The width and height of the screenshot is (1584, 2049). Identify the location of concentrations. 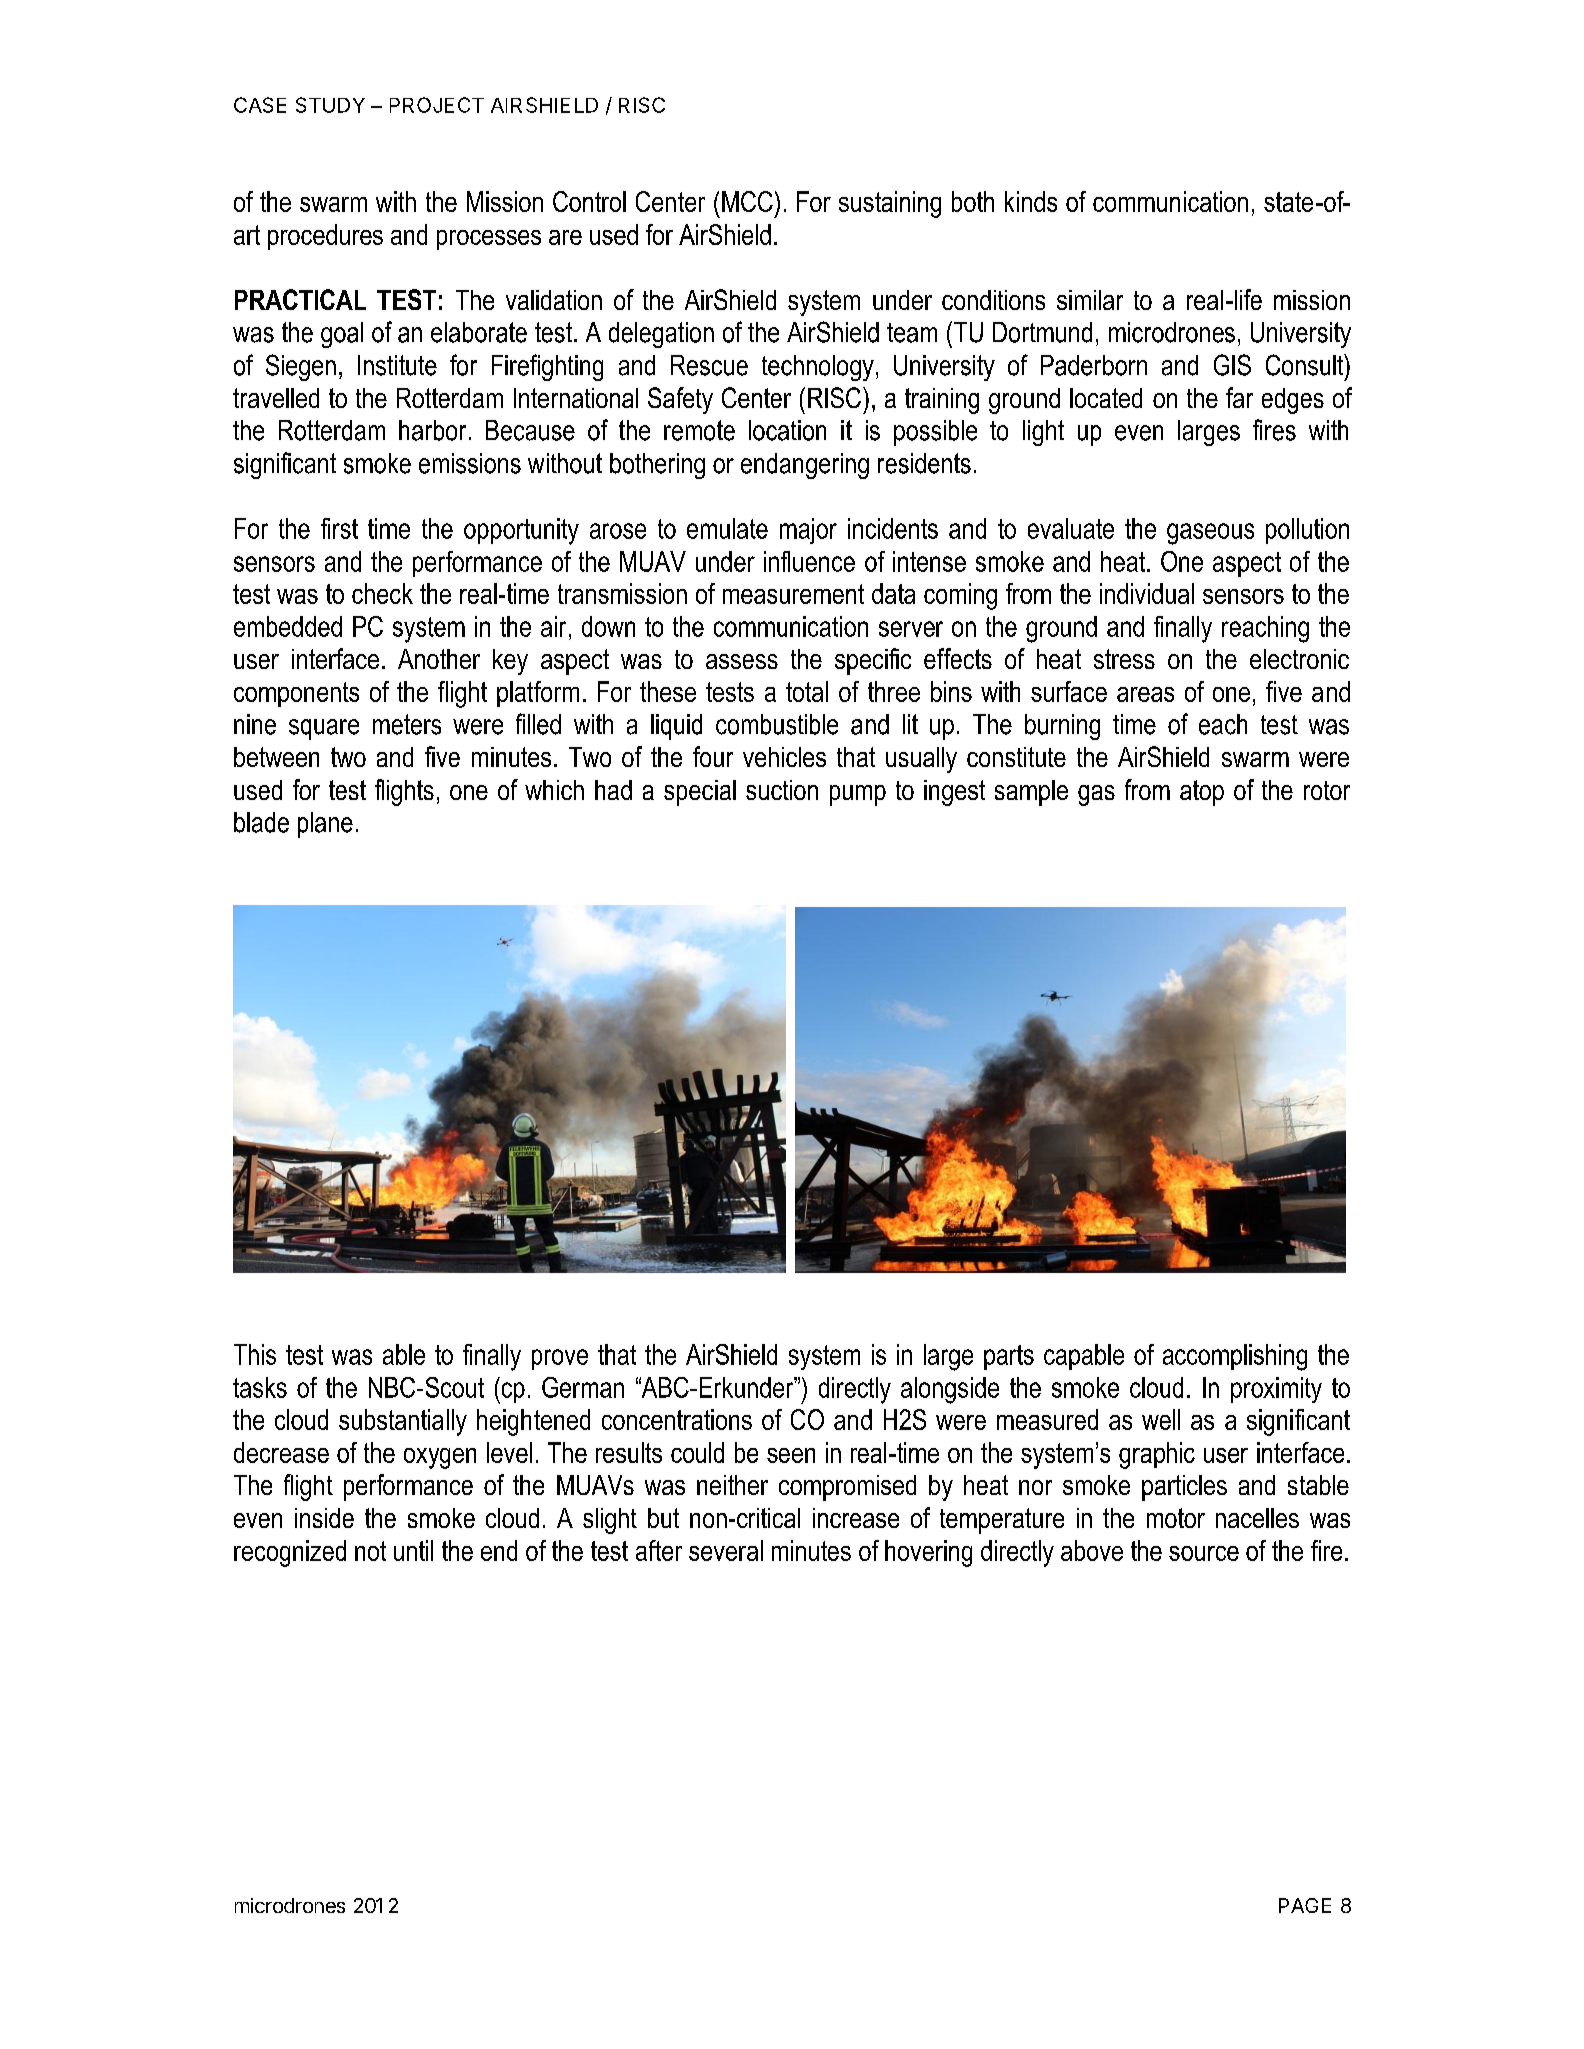
(677, 1419).
